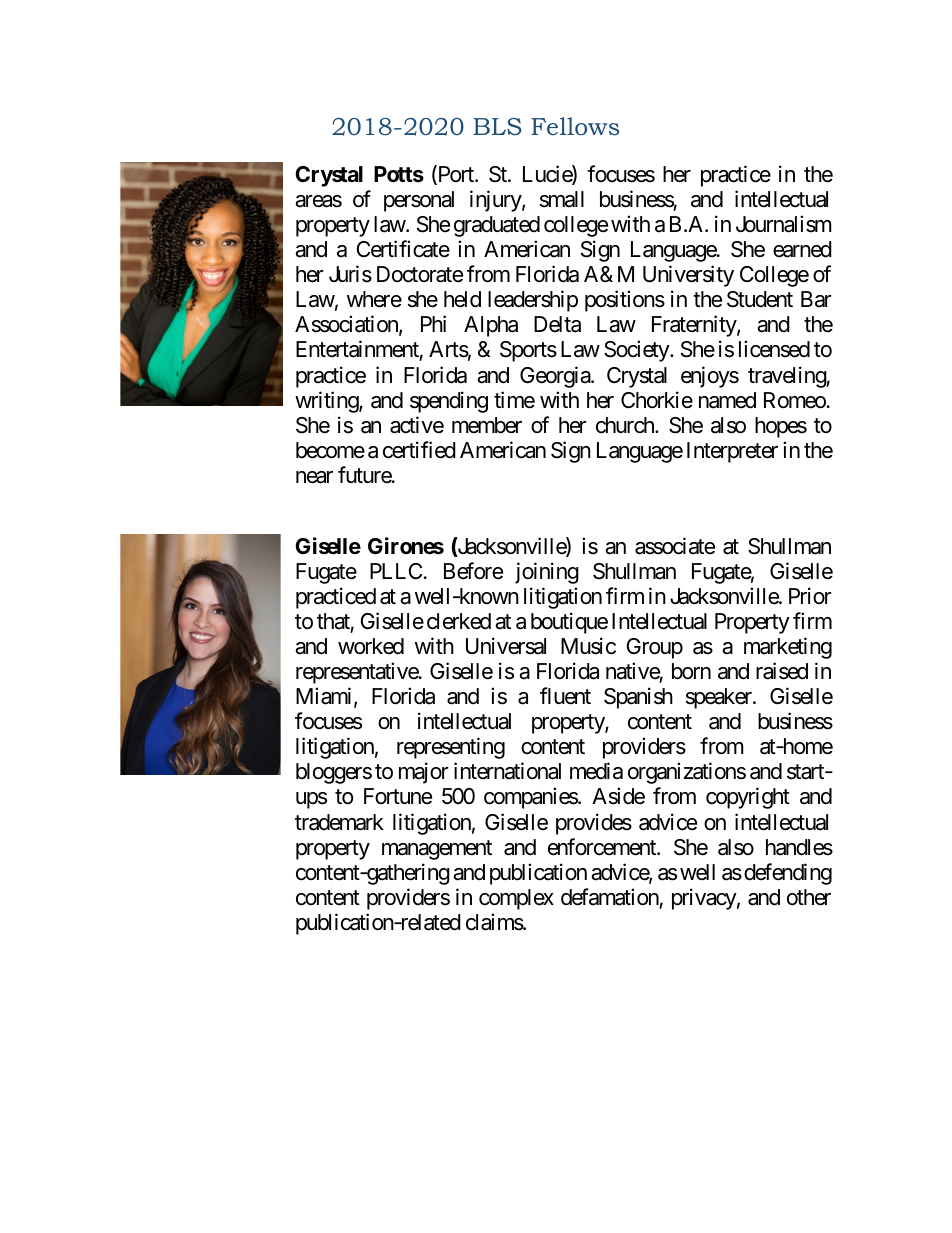  I want to click on defending, so click(788, 874).
